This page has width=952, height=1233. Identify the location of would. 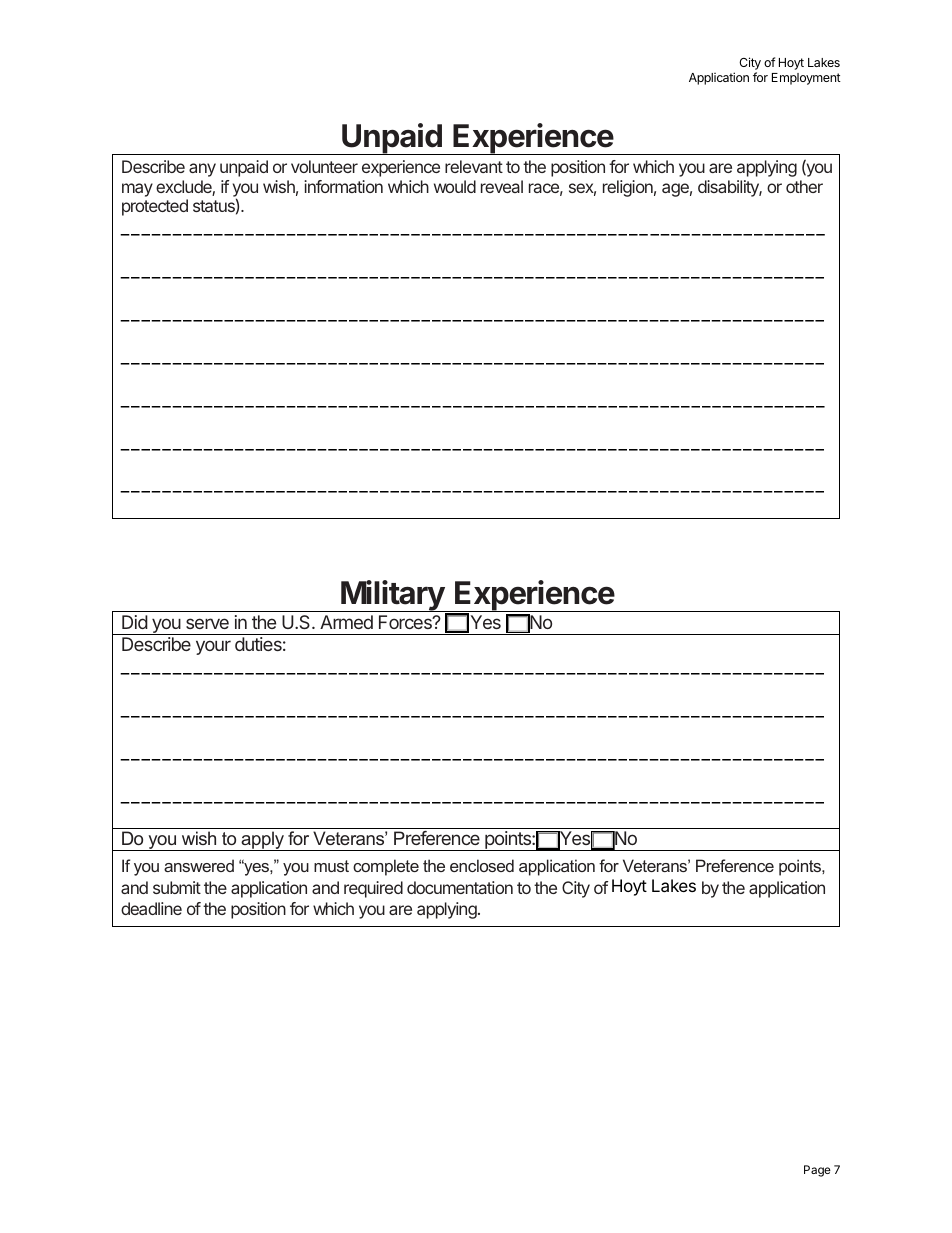
(455, 186).
